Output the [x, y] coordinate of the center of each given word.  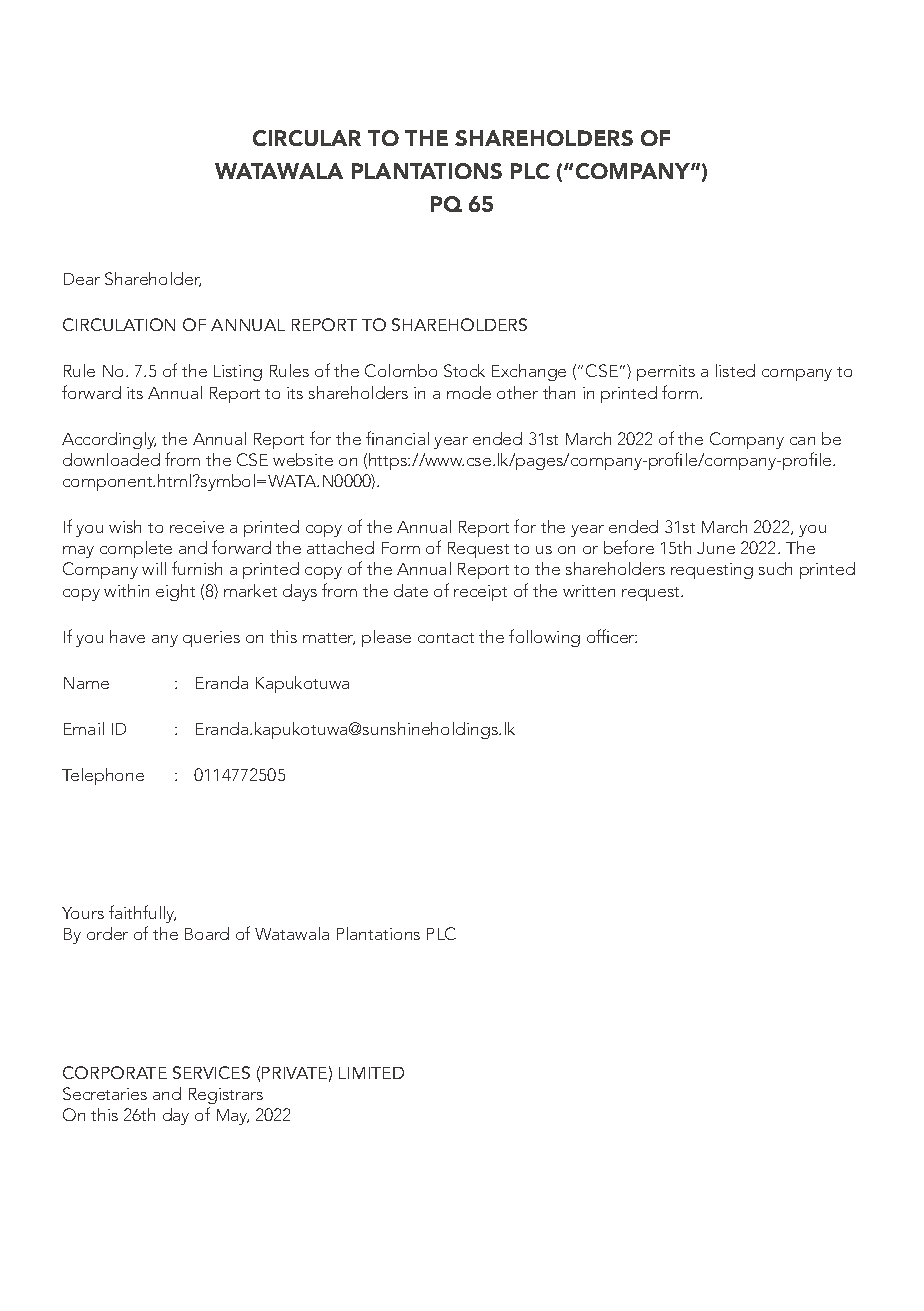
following [544, 638]
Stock [464, 370]
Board [207, 933]
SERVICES [211, 1072]
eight [175, 592]
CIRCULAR [307, 138]
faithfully [142, 916]
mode [469, 392]
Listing [238, 373]
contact [446, 638]
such [775, 568]
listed [735, 370]
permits [666, 373]
